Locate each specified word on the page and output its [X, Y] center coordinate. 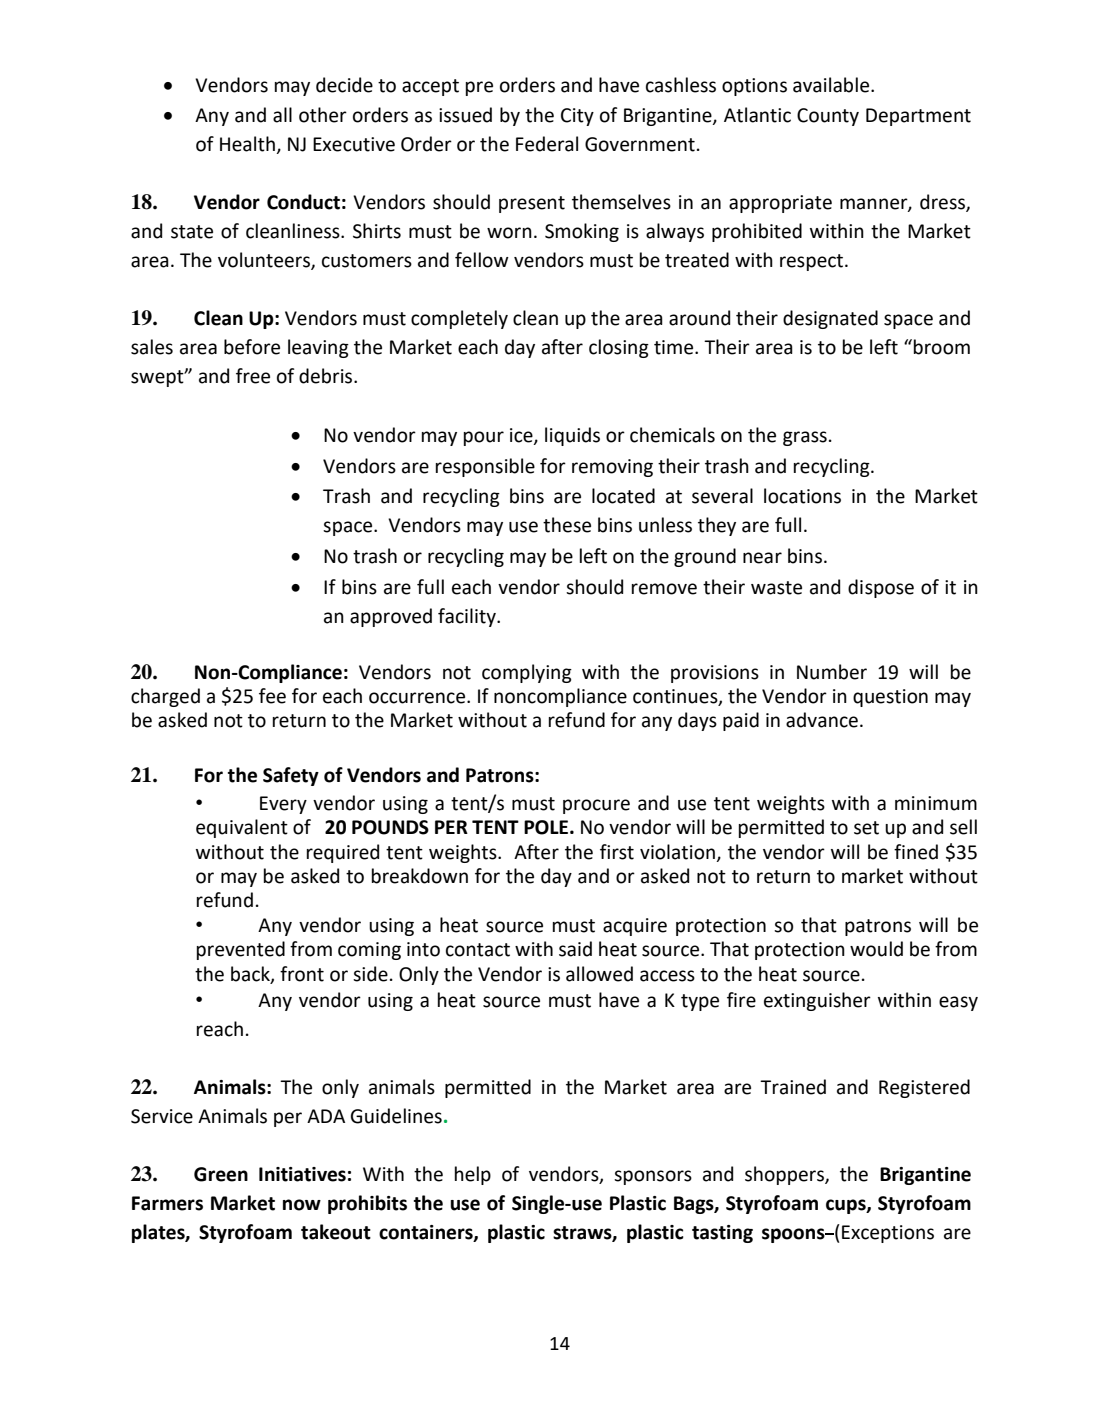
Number [832, 672]
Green [221, 1174]
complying [527, 673]
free [253, 376]
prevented [241, 950]
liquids [572, 436]
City [577, 117]
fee [272, 696]
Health [248, 145]
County [828, 117]
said [575, 949]
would [876, 949]
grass [805, 438]
